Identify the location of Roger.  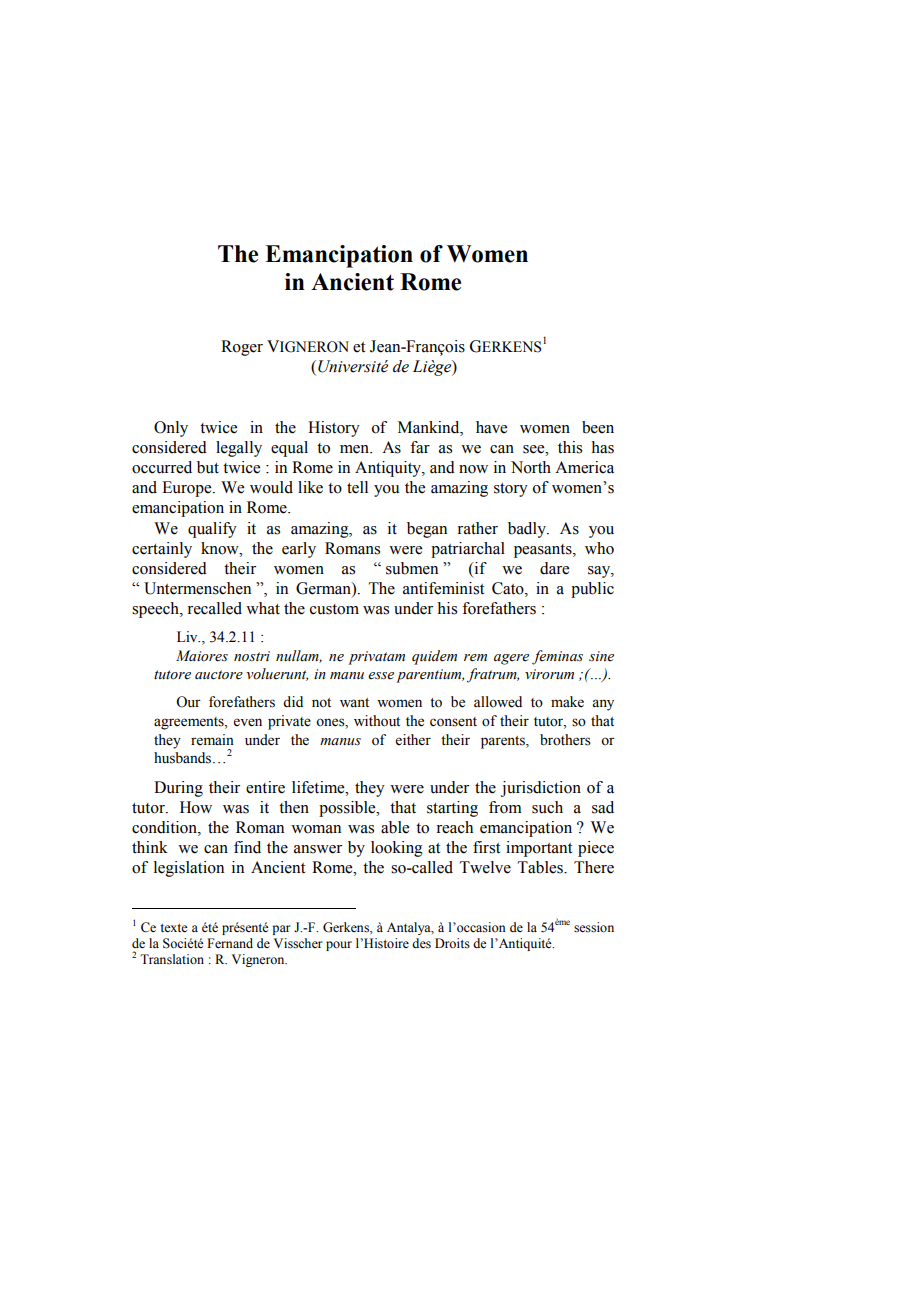
(242, 348).
